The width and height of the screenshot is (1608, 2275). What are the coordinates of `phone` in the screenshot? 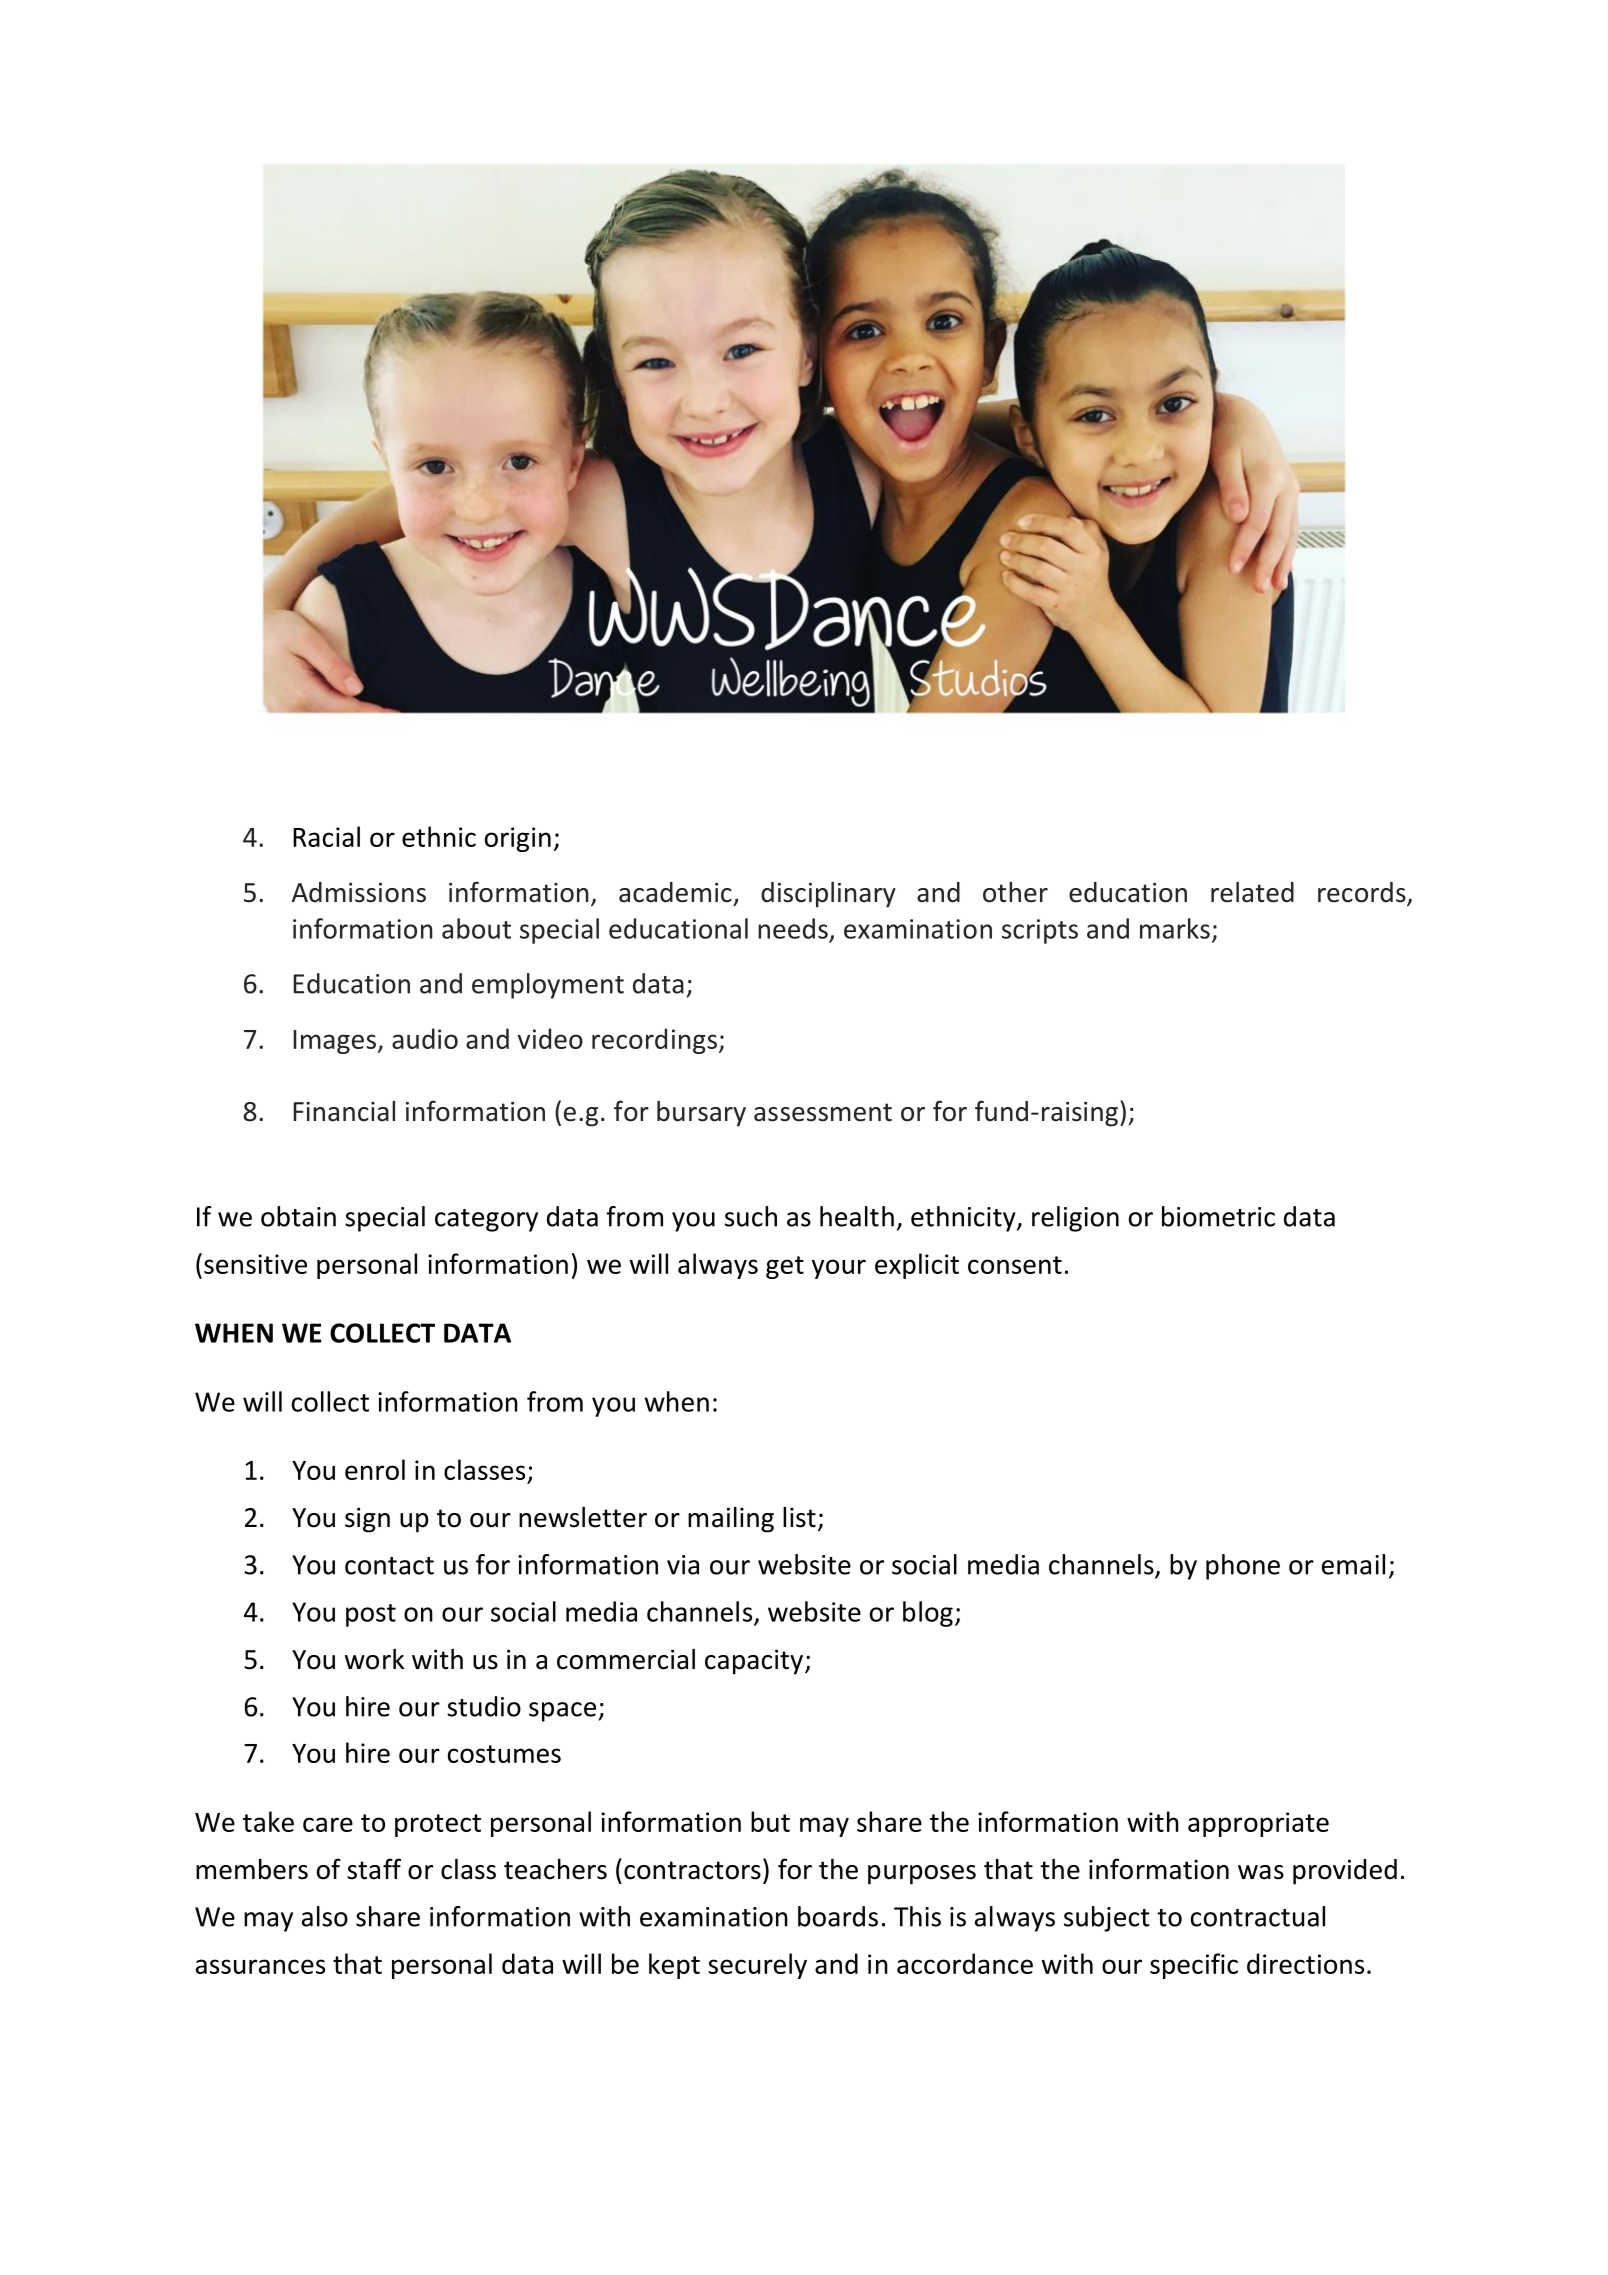 It's located at (1243, 1567).
